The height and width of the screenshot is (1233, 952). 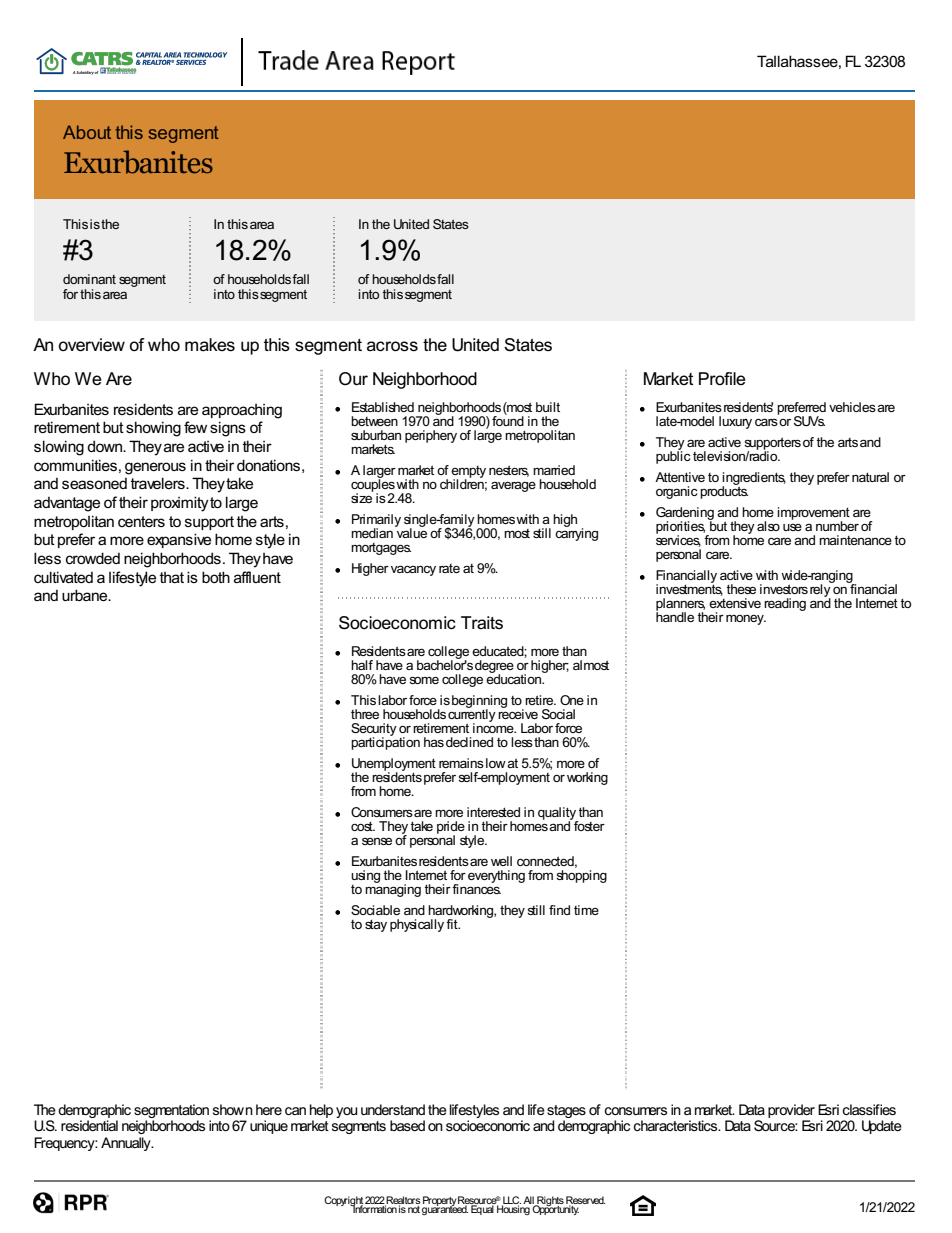 What do you see at coordinates (511, 1201) in the screenshot?
I see `LLC` at bounding box center [511, 1201].
